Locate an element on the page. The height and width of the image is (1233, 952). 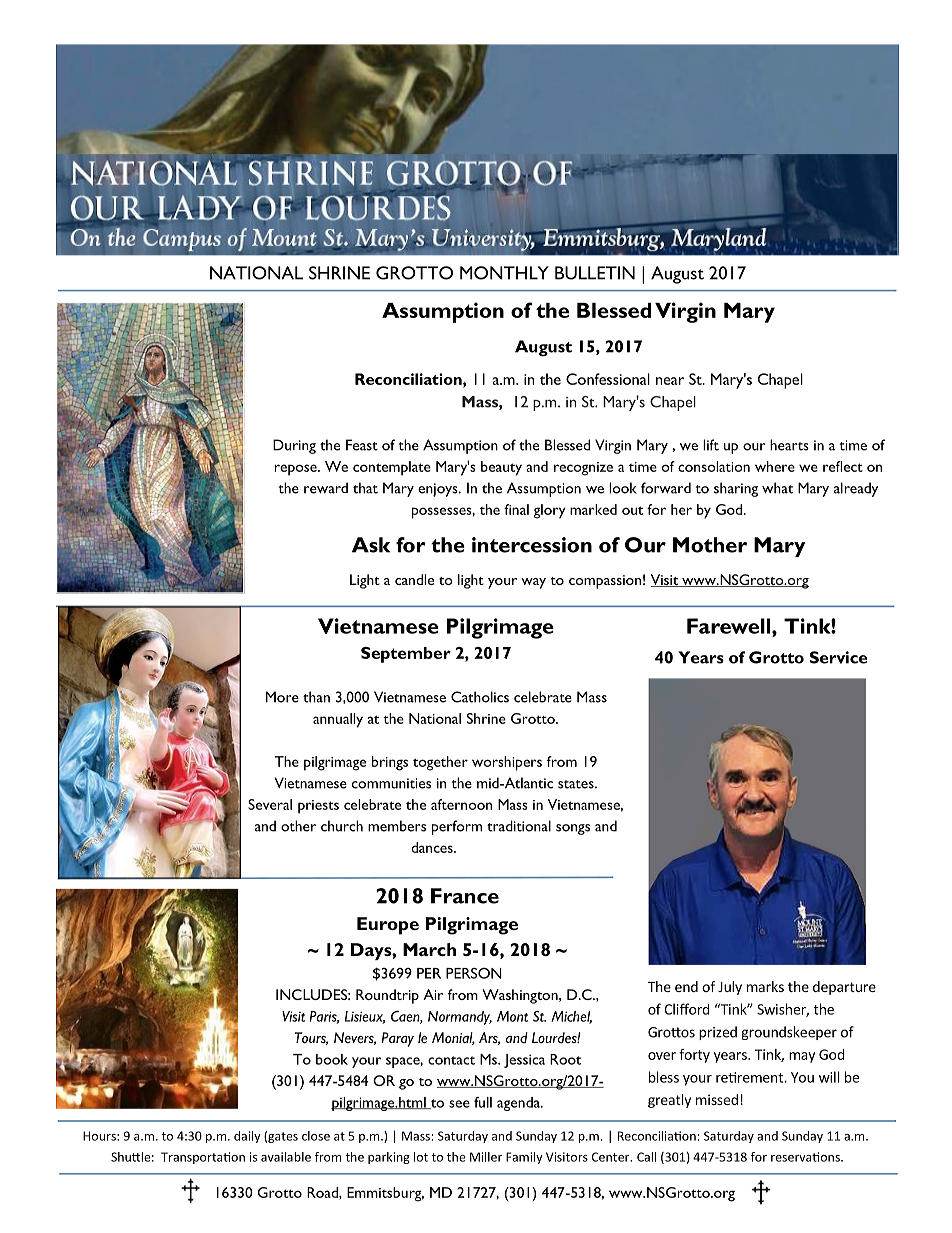
During is located at coordinates (294, 446).
